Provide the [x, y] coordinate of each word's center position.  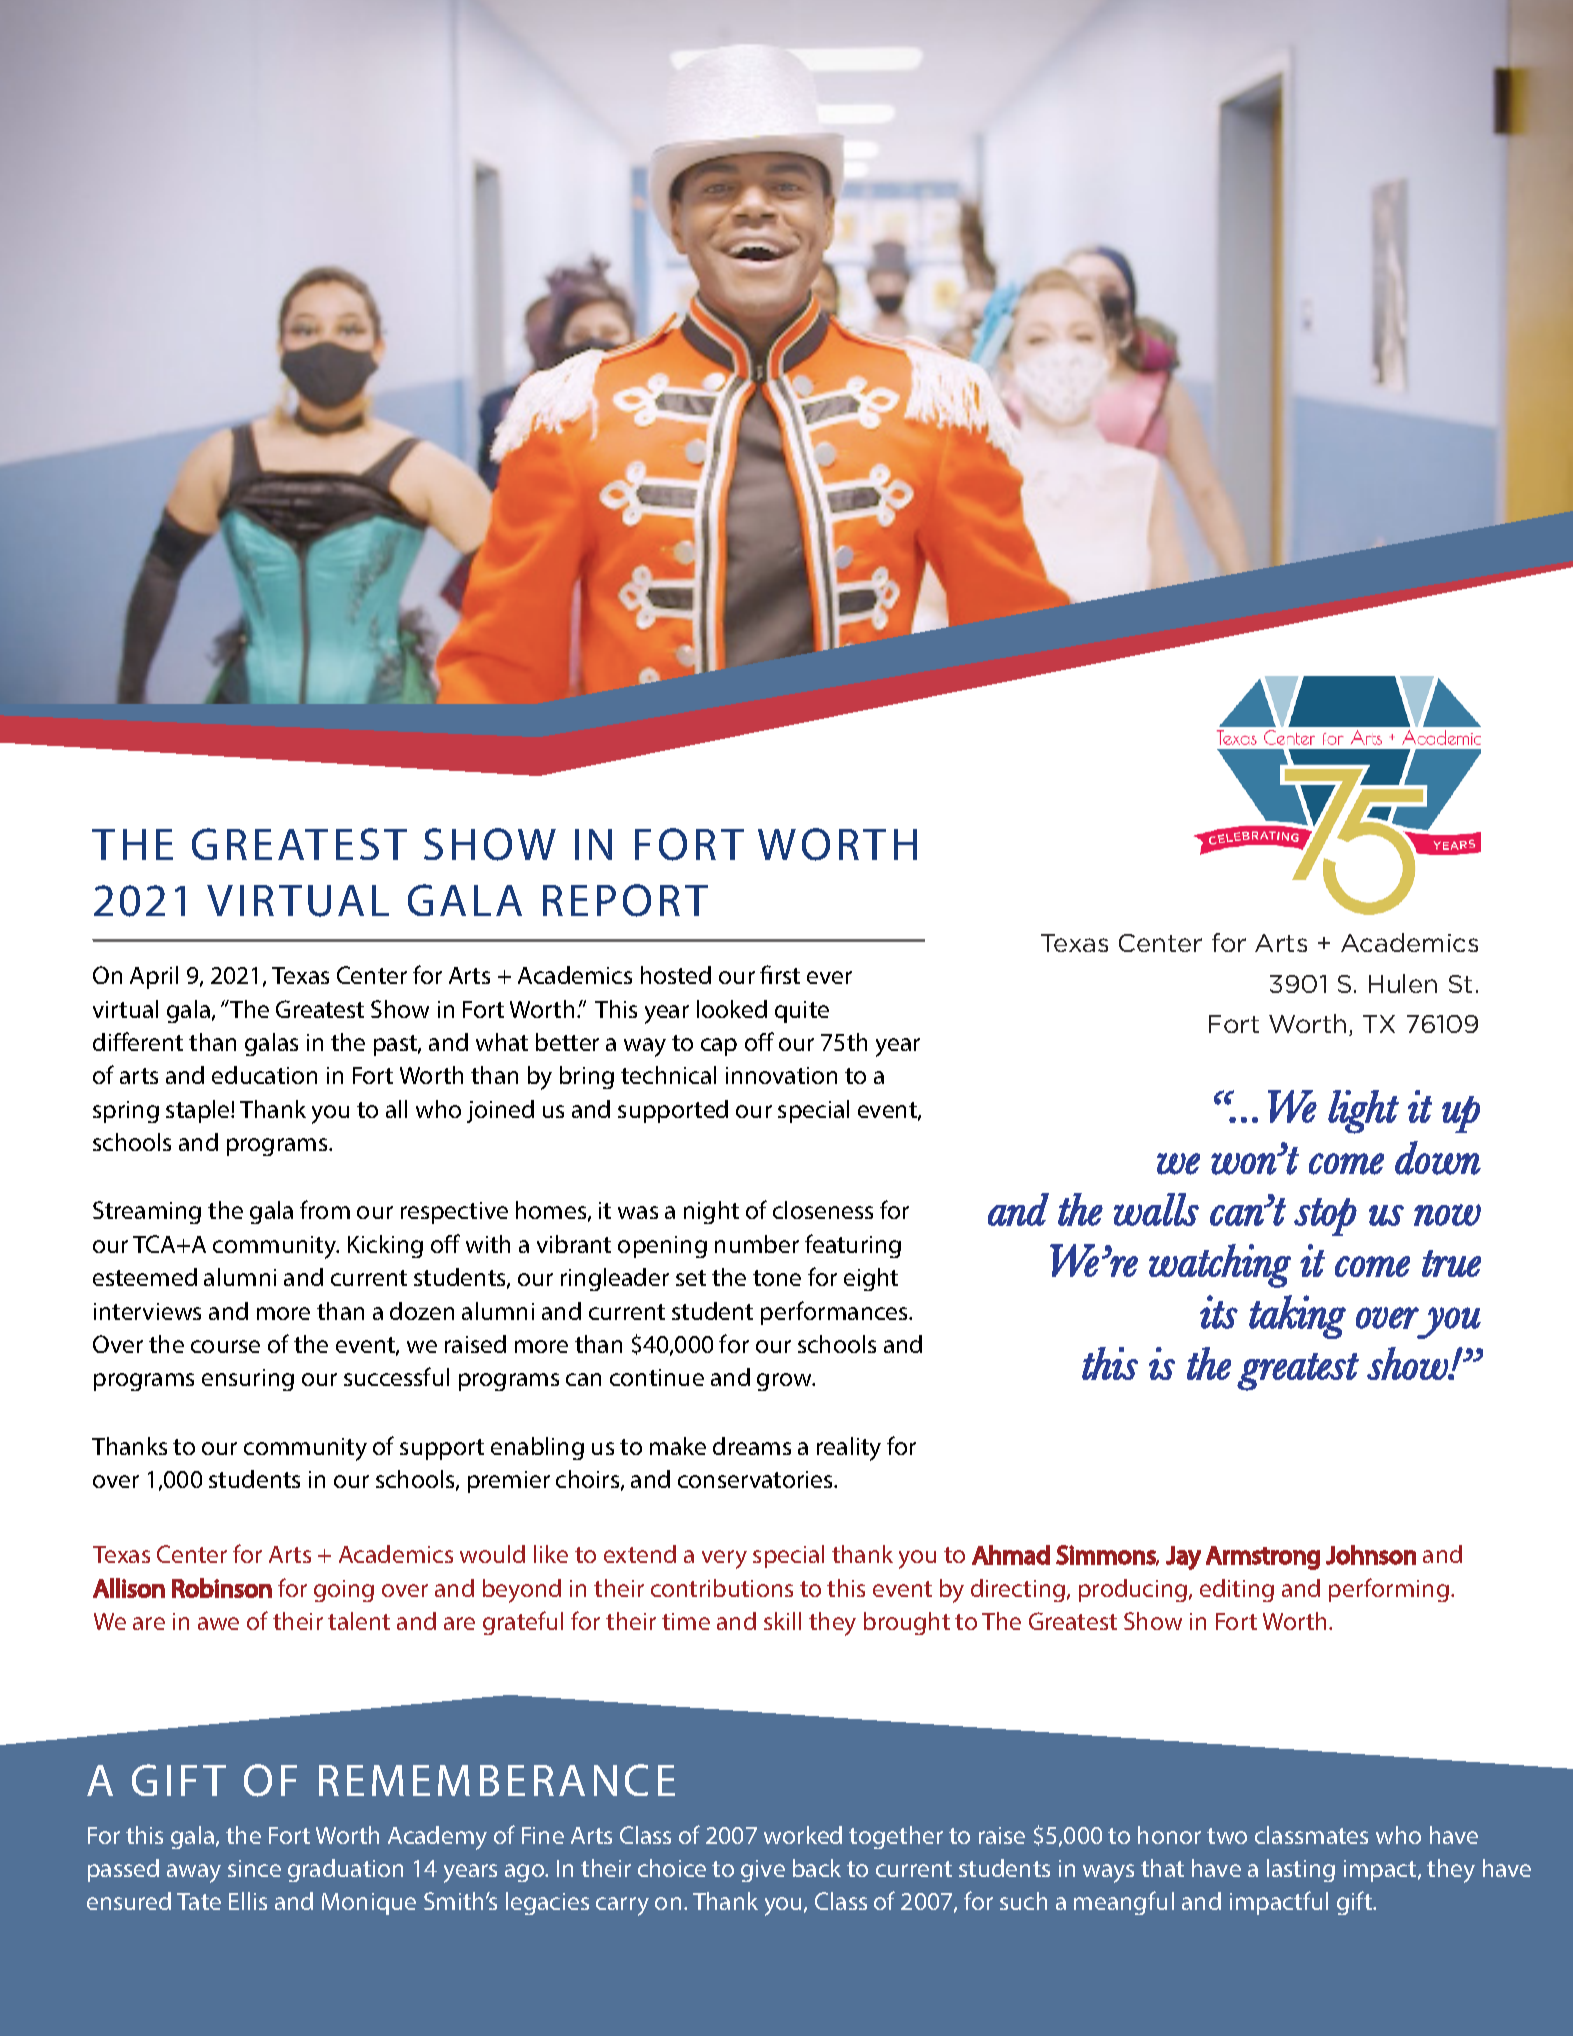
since [254, 1868]
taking [1297, 1317]
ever [829, 977]
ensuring [248, 1380]
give [763, 1871]
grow [785, 1382]
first [780, 974]
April [154, 977]
